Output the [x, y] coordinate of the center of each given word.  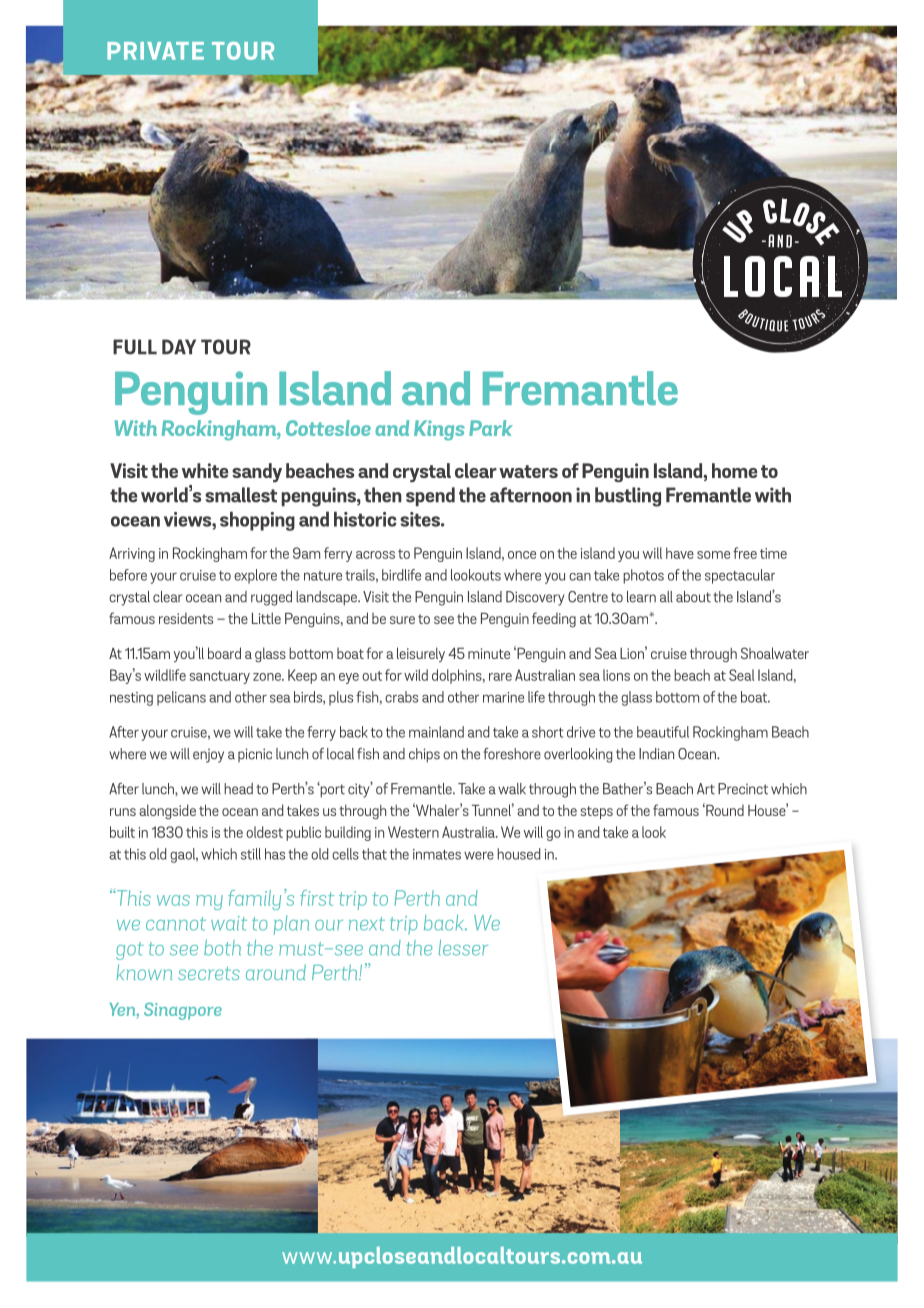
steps [596, 812]
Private [155, 51]
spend [430, 497]
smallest [241, 495]
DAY [179, 347]
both [222, 948]
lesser [463, 948]
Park [491, 428]
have [680, 553]
